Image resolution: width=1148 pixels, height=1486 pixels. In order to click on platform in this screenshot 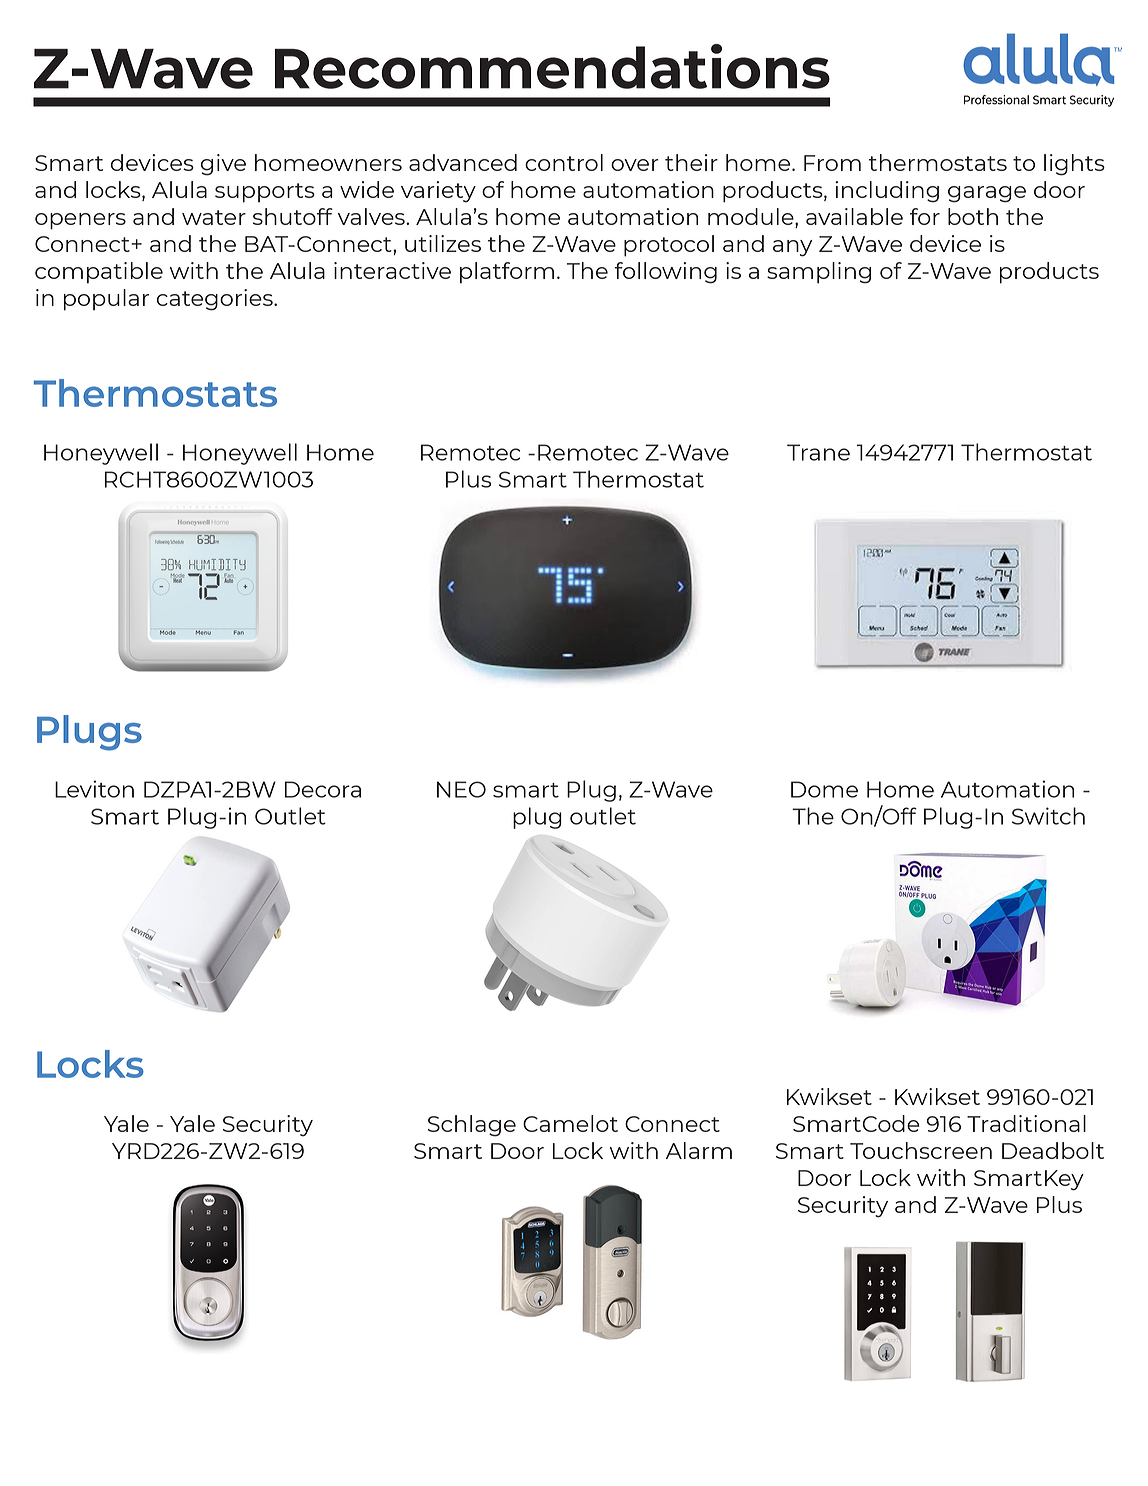, I will do `click(507, 273)`.
